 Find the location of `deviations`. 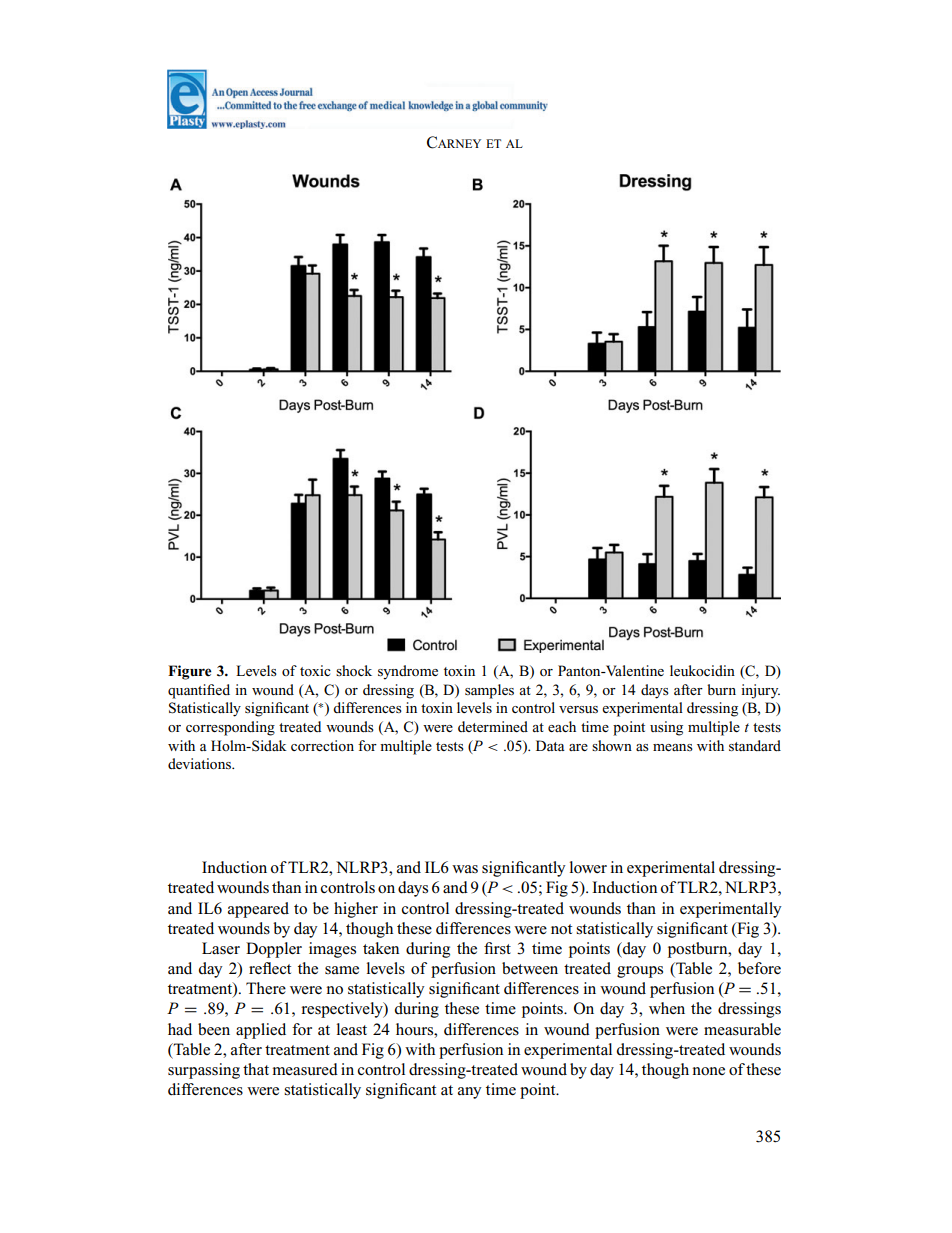

deviations is located at coordinates (200, 763).
